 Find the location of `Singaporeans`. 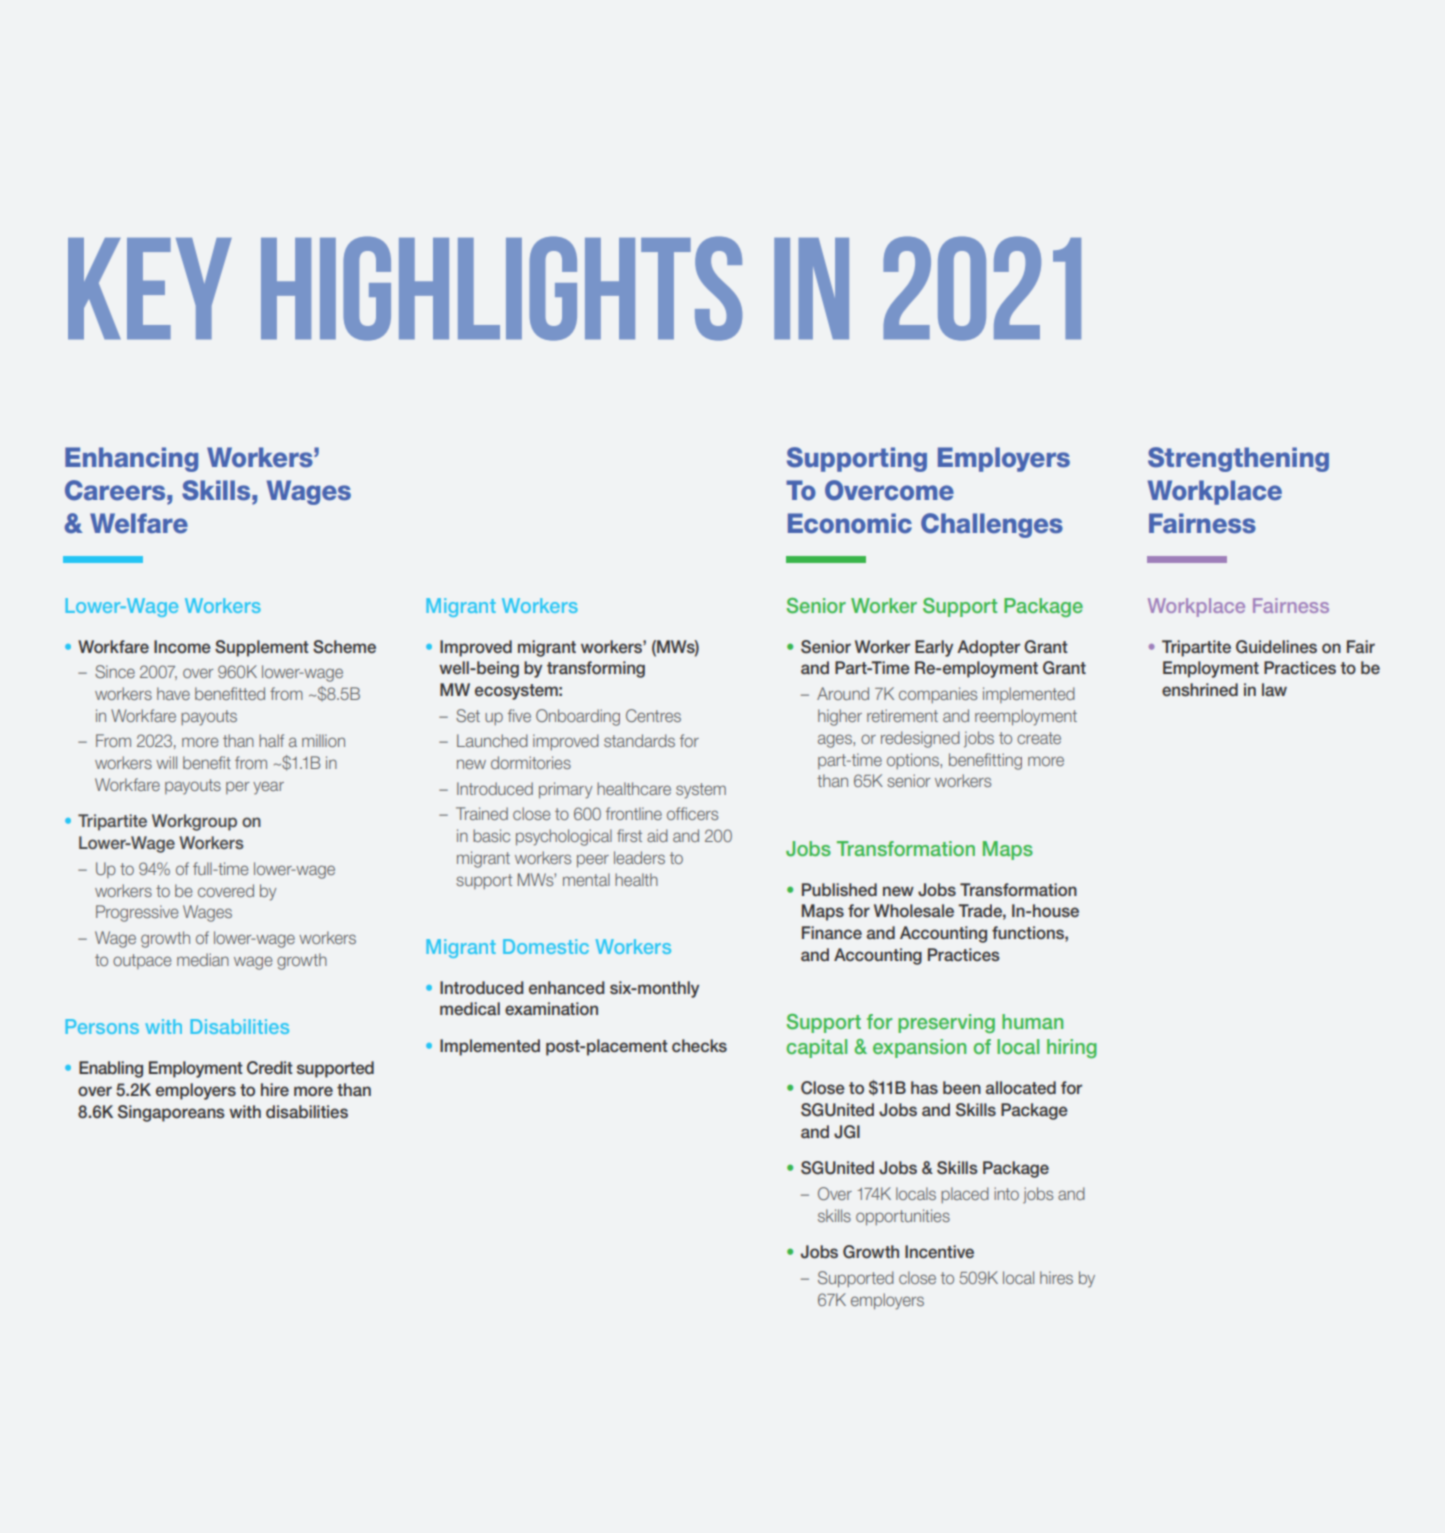

Singaporeans is located at coordinates (171, 1113).
